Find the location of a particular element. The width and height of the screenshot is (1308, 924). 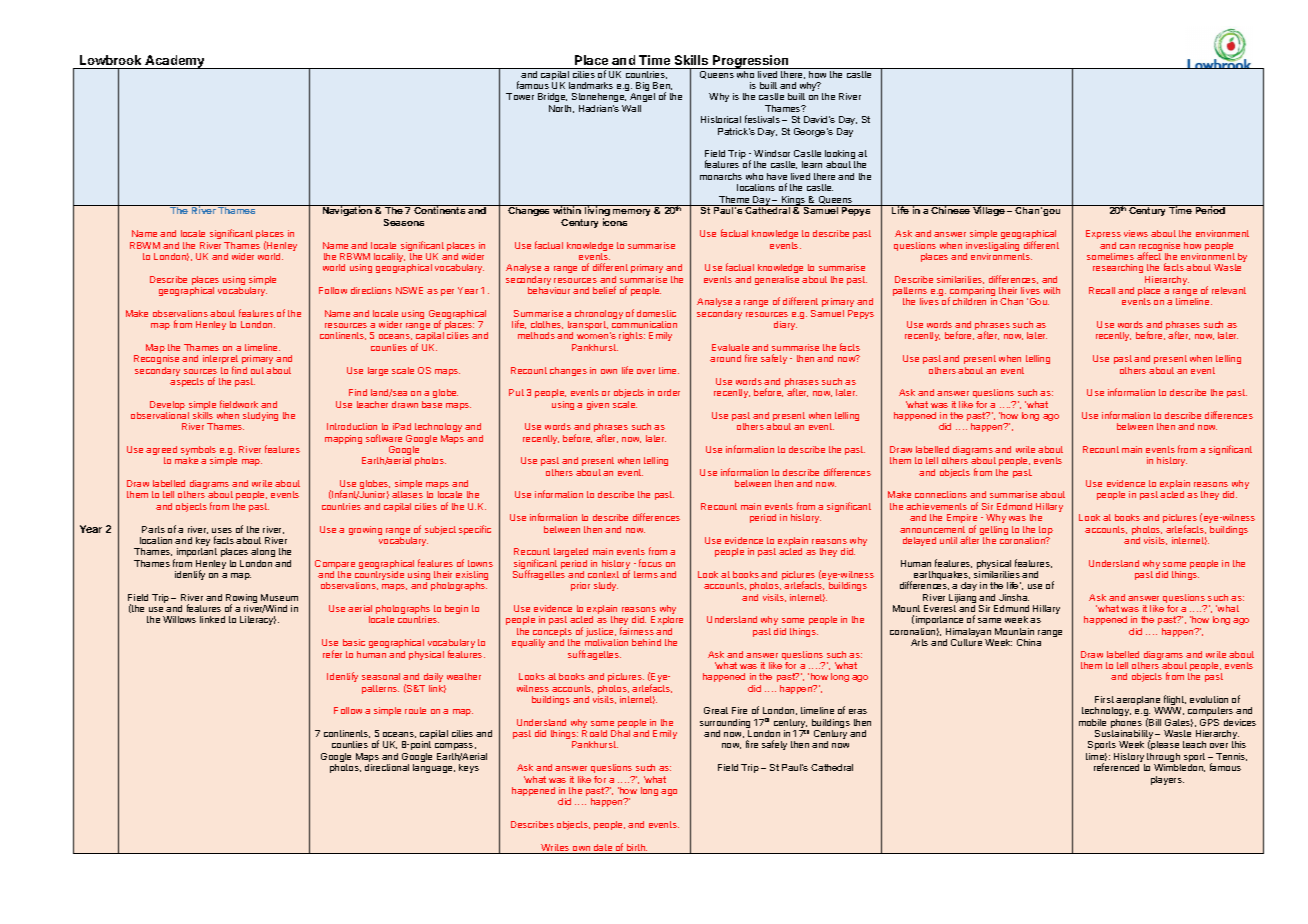

China is located at coordinates (1029, 642).
